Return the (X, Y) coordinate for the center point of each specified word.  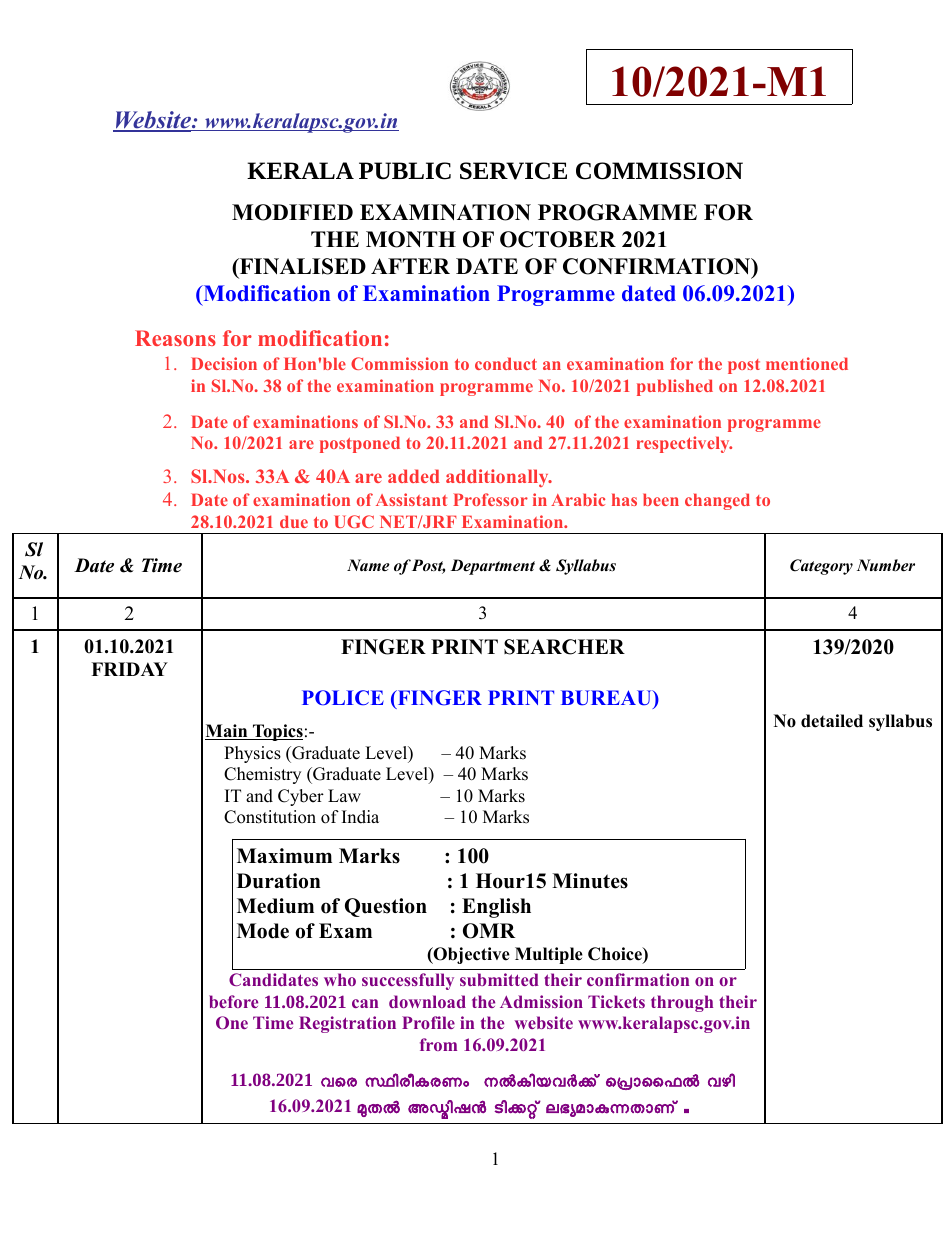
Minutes (590, 881)
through (682, 1003)
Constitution (270, 817)
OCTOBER (558, 239)
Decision (224, 363)
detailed (832, 721)
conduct (506, 363)
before (233, 1001)
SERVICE (513, 171)
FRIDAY (129, 669)
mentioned (807, 363)
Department (493, 567)
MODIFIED (292, 212)
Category (821, 567)
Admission (541, 1001)
